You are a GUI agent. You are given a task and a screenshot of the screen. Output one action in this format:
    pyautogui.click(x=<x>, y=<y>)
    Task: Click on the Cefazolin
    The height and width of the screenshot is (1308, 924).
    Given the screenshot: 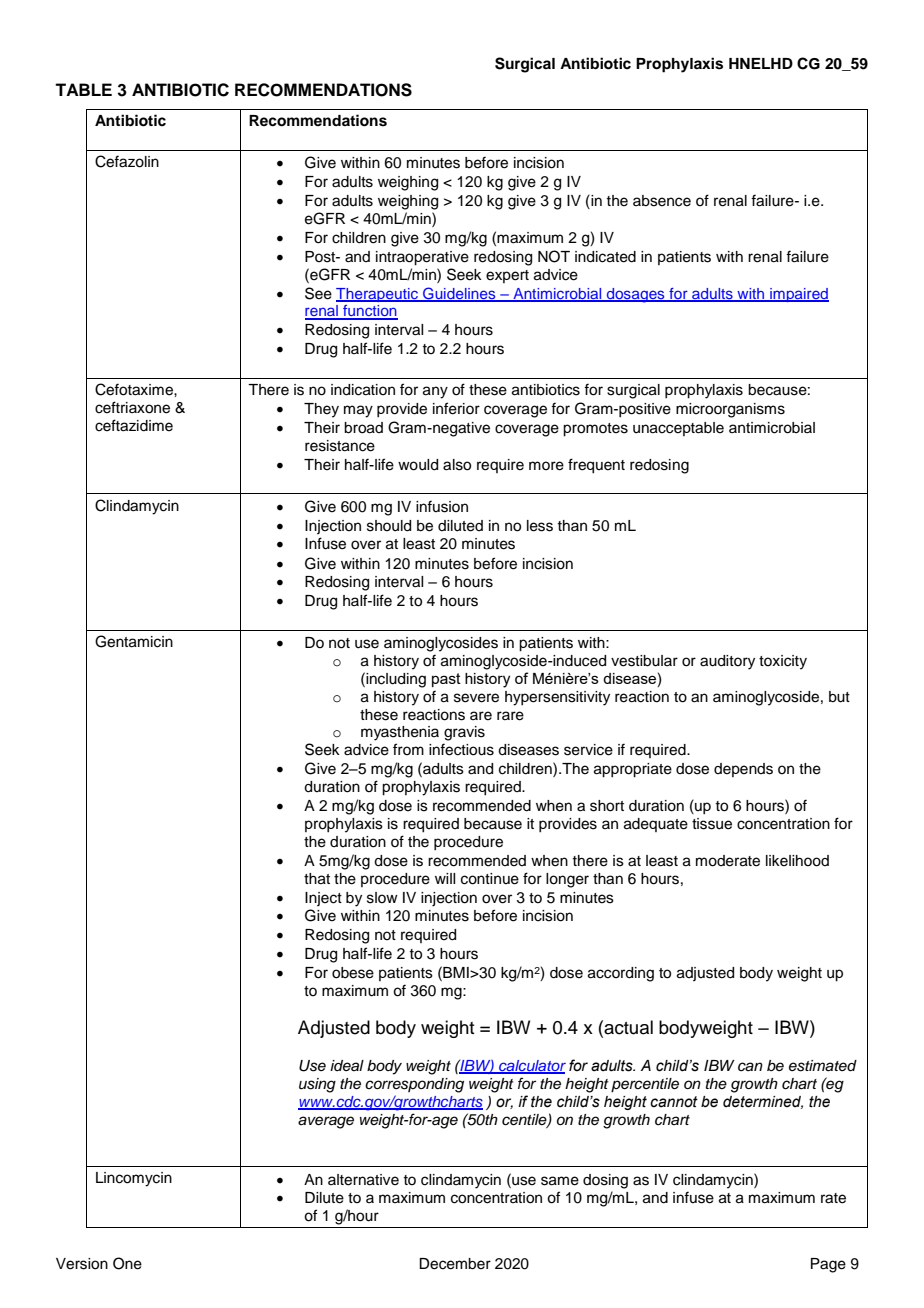 What is the action you would take?
    pyautogui.click(x=127, y=161)
